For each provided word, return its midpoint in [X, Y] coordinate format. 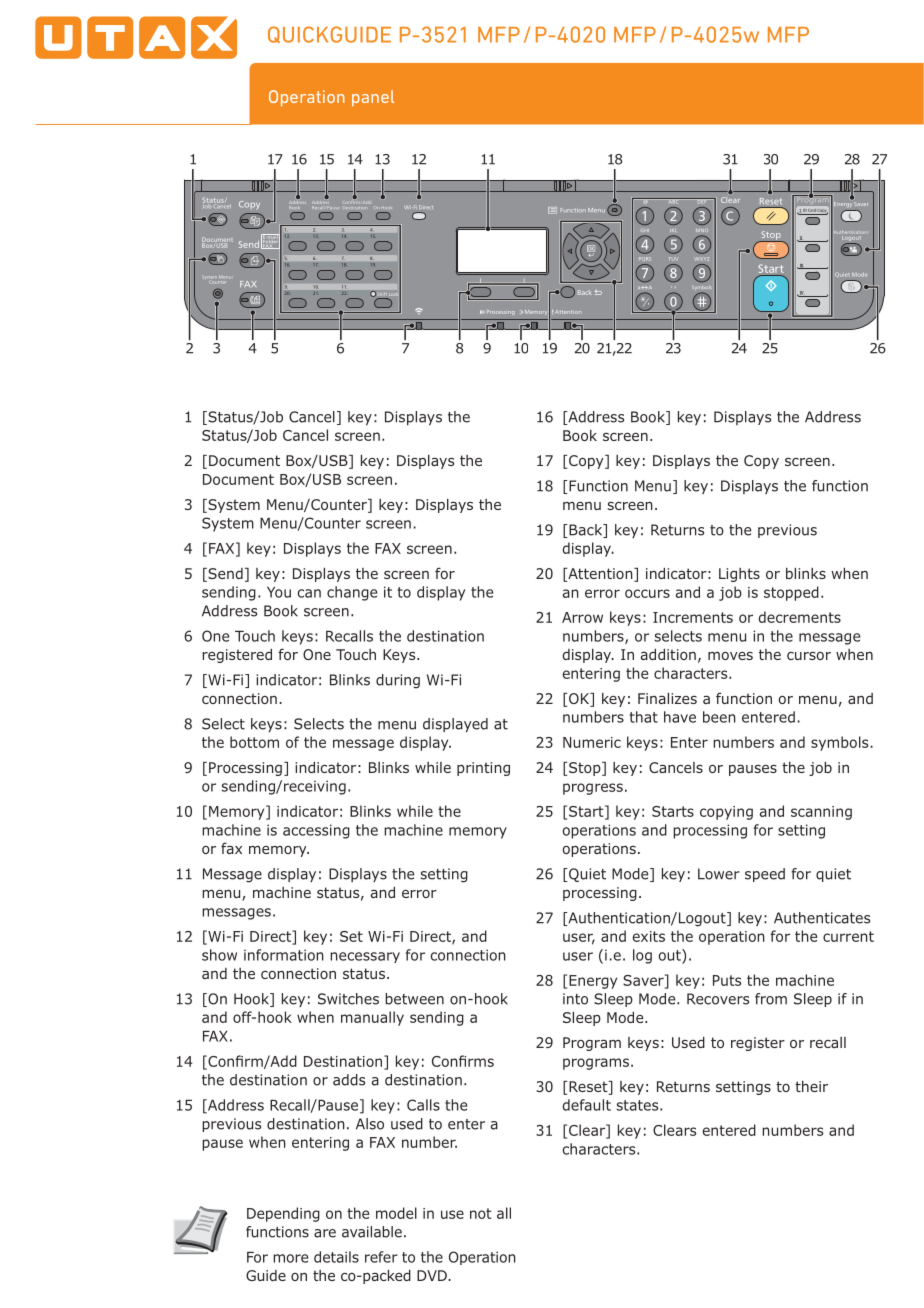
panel [373, 98]
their [811, 1086]
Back [586, 531]
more [290, 1258]
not [481, 1213]
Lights [739, 575]
